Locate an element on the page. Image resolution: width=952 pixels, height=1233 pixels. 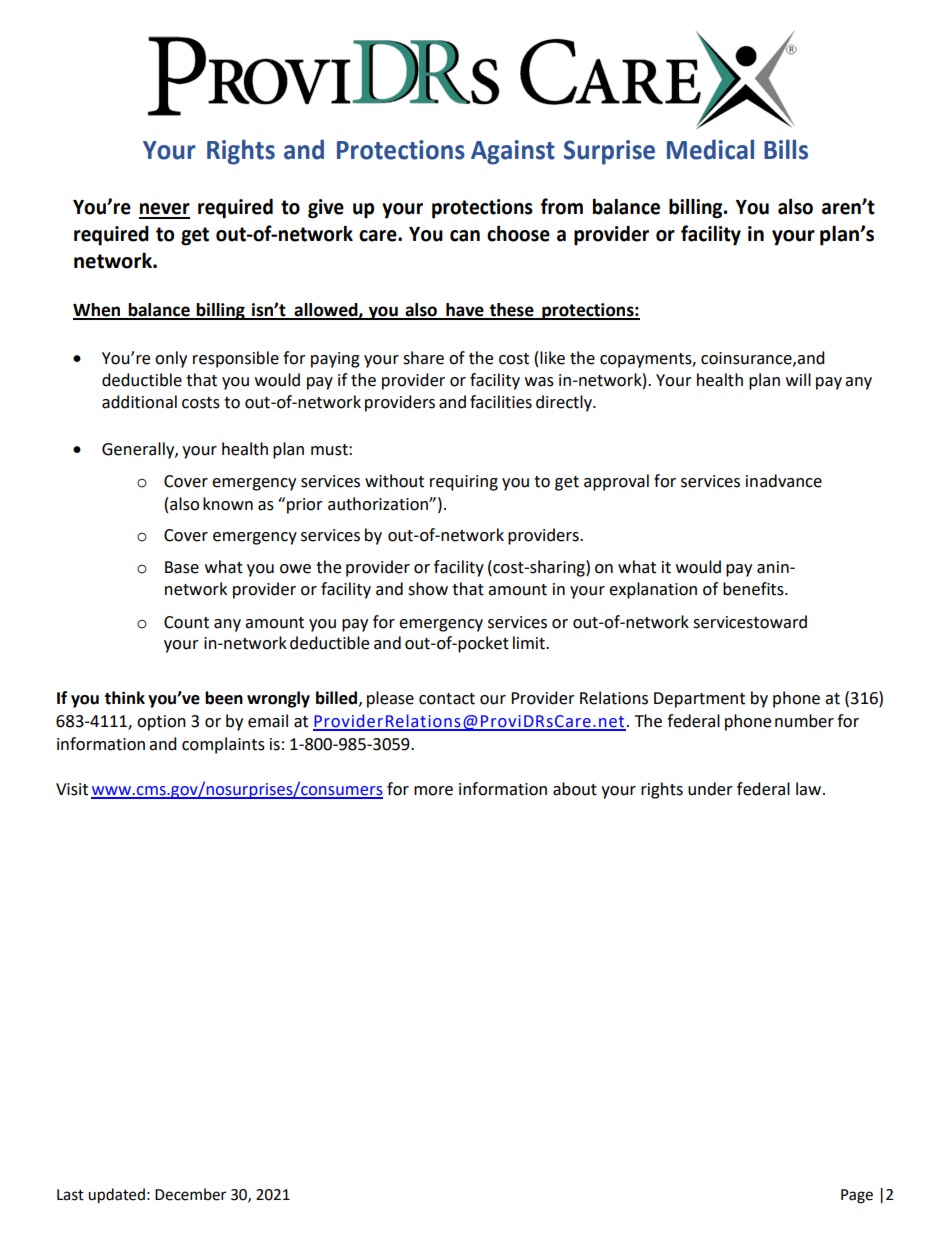
December is located at coordinates (190, 1194).
